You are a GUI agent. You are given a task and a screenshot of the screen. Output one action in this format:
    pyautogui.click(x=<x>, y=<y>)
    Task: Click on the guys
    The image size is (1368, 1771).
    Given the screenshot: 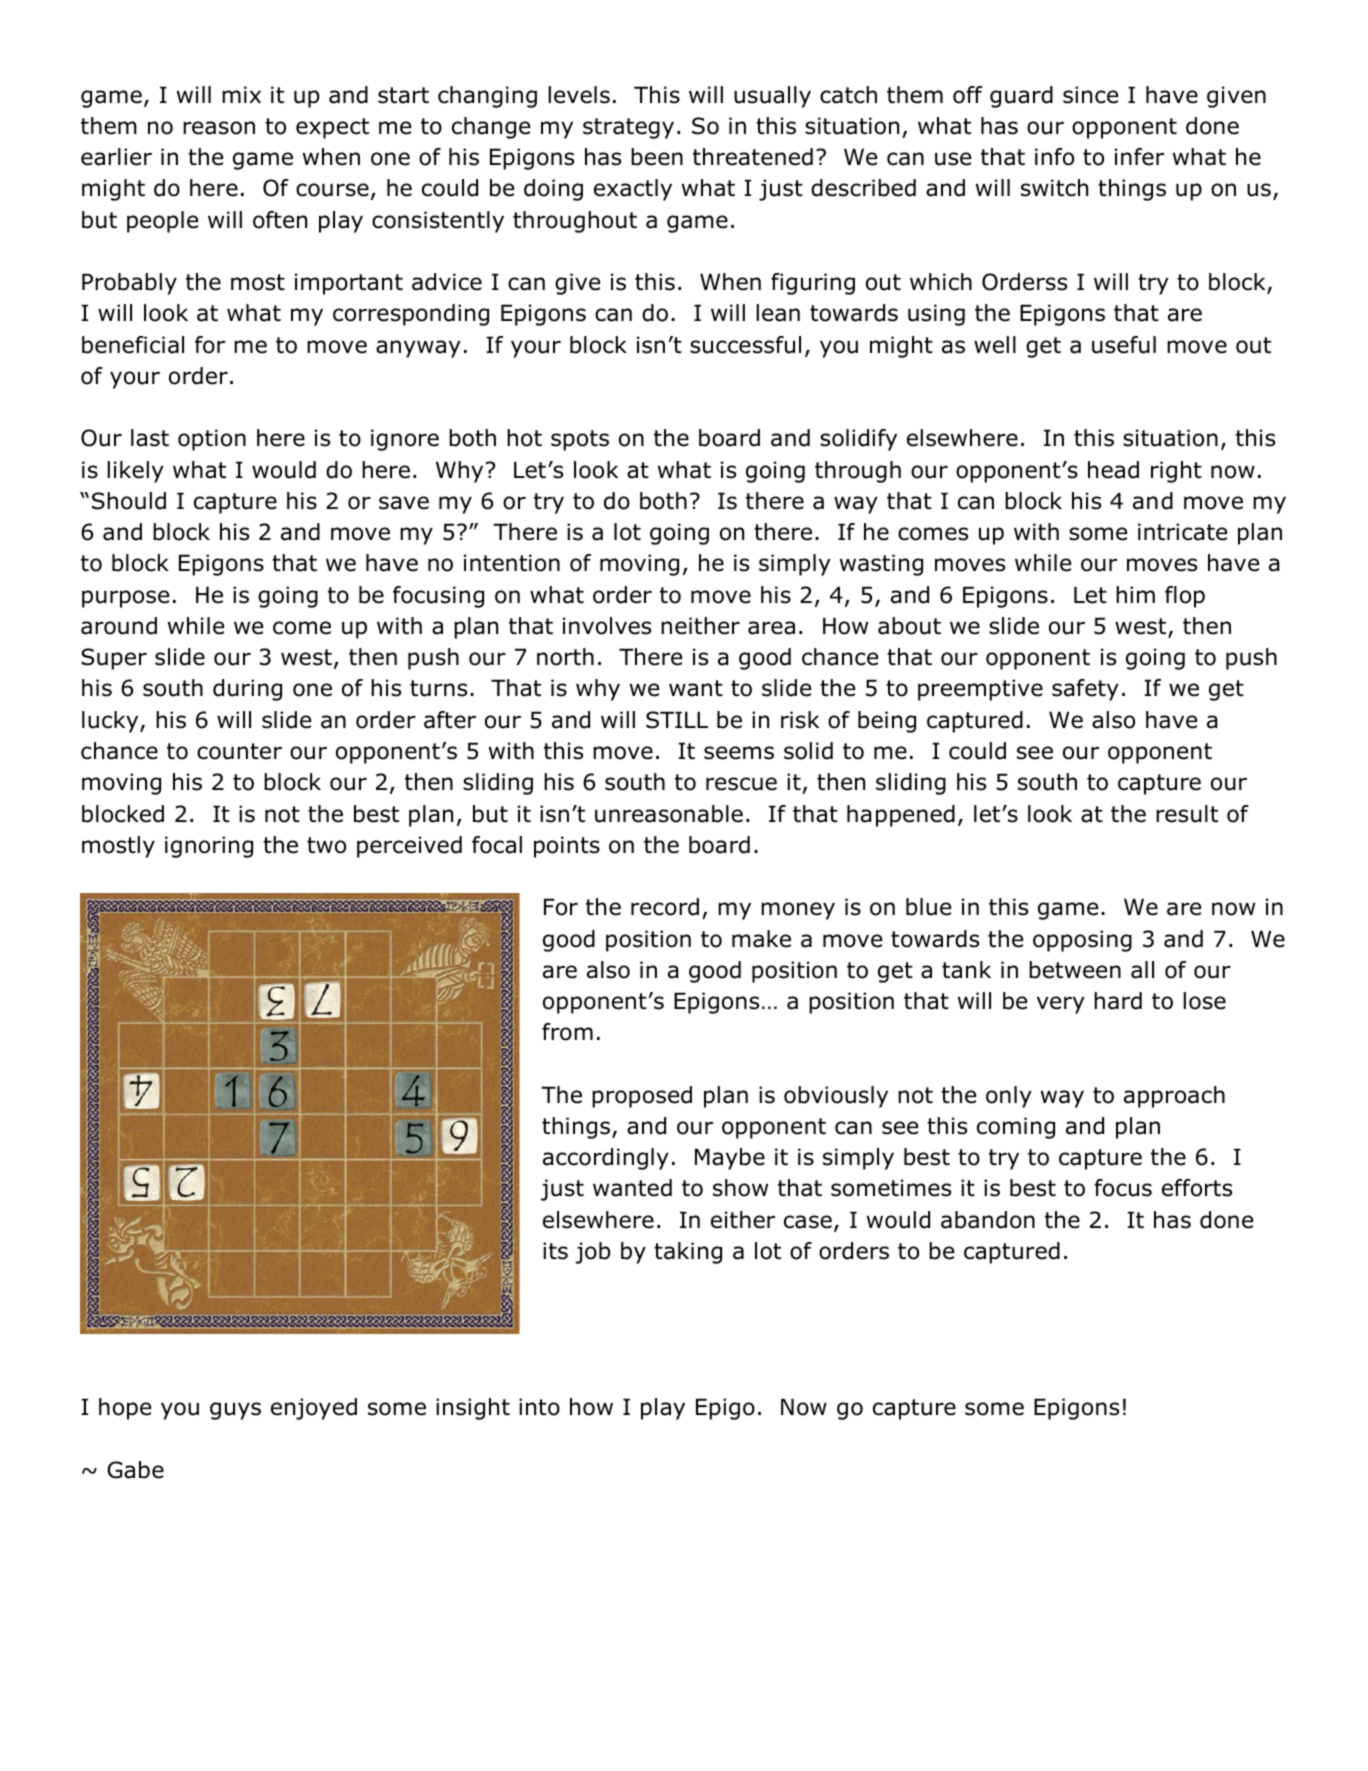 What is the action you would take?
    pyautogui.click(x=235, y=1411)
